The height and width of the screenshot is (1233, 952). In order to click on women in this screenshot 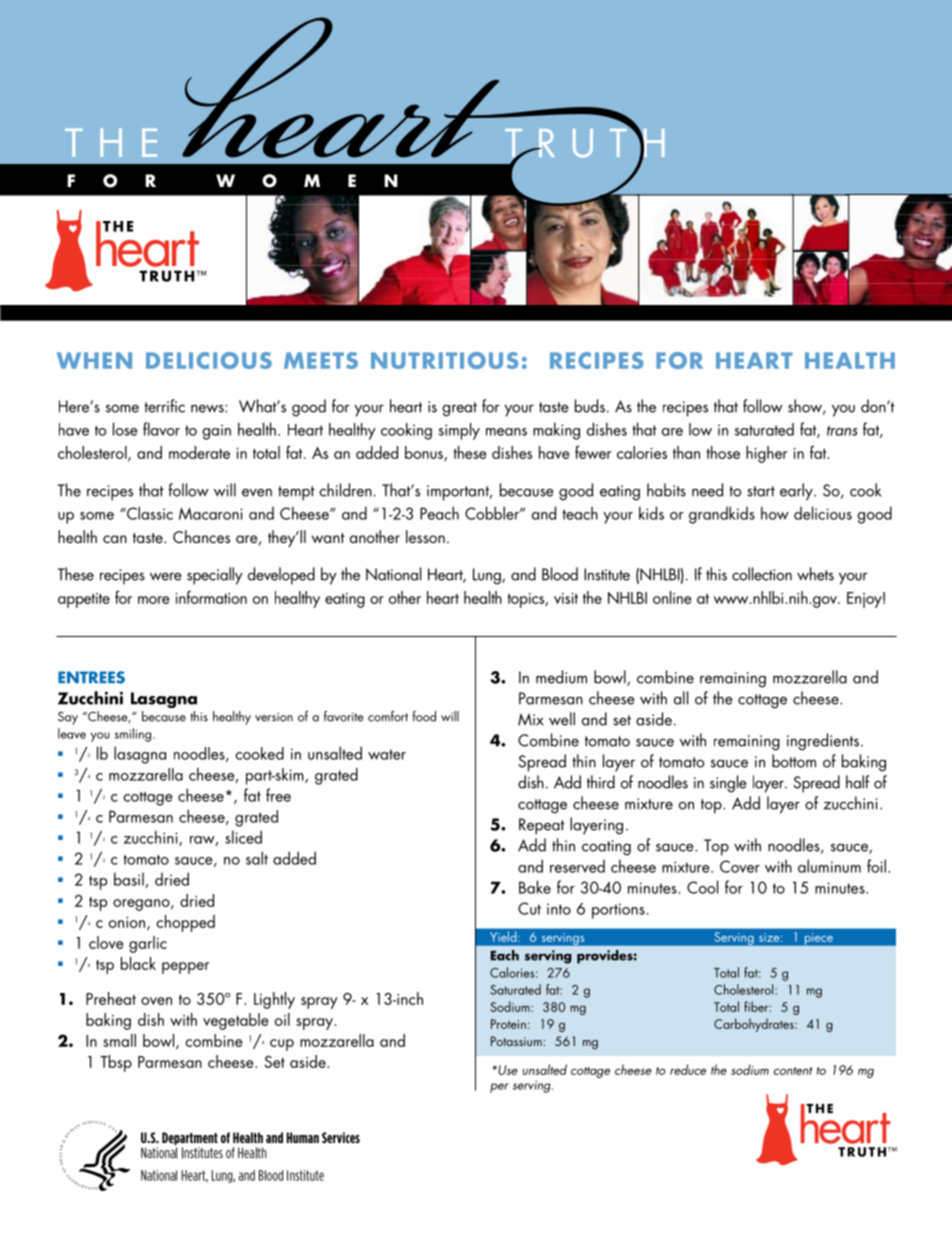, I will do `click(307, 181)`.
